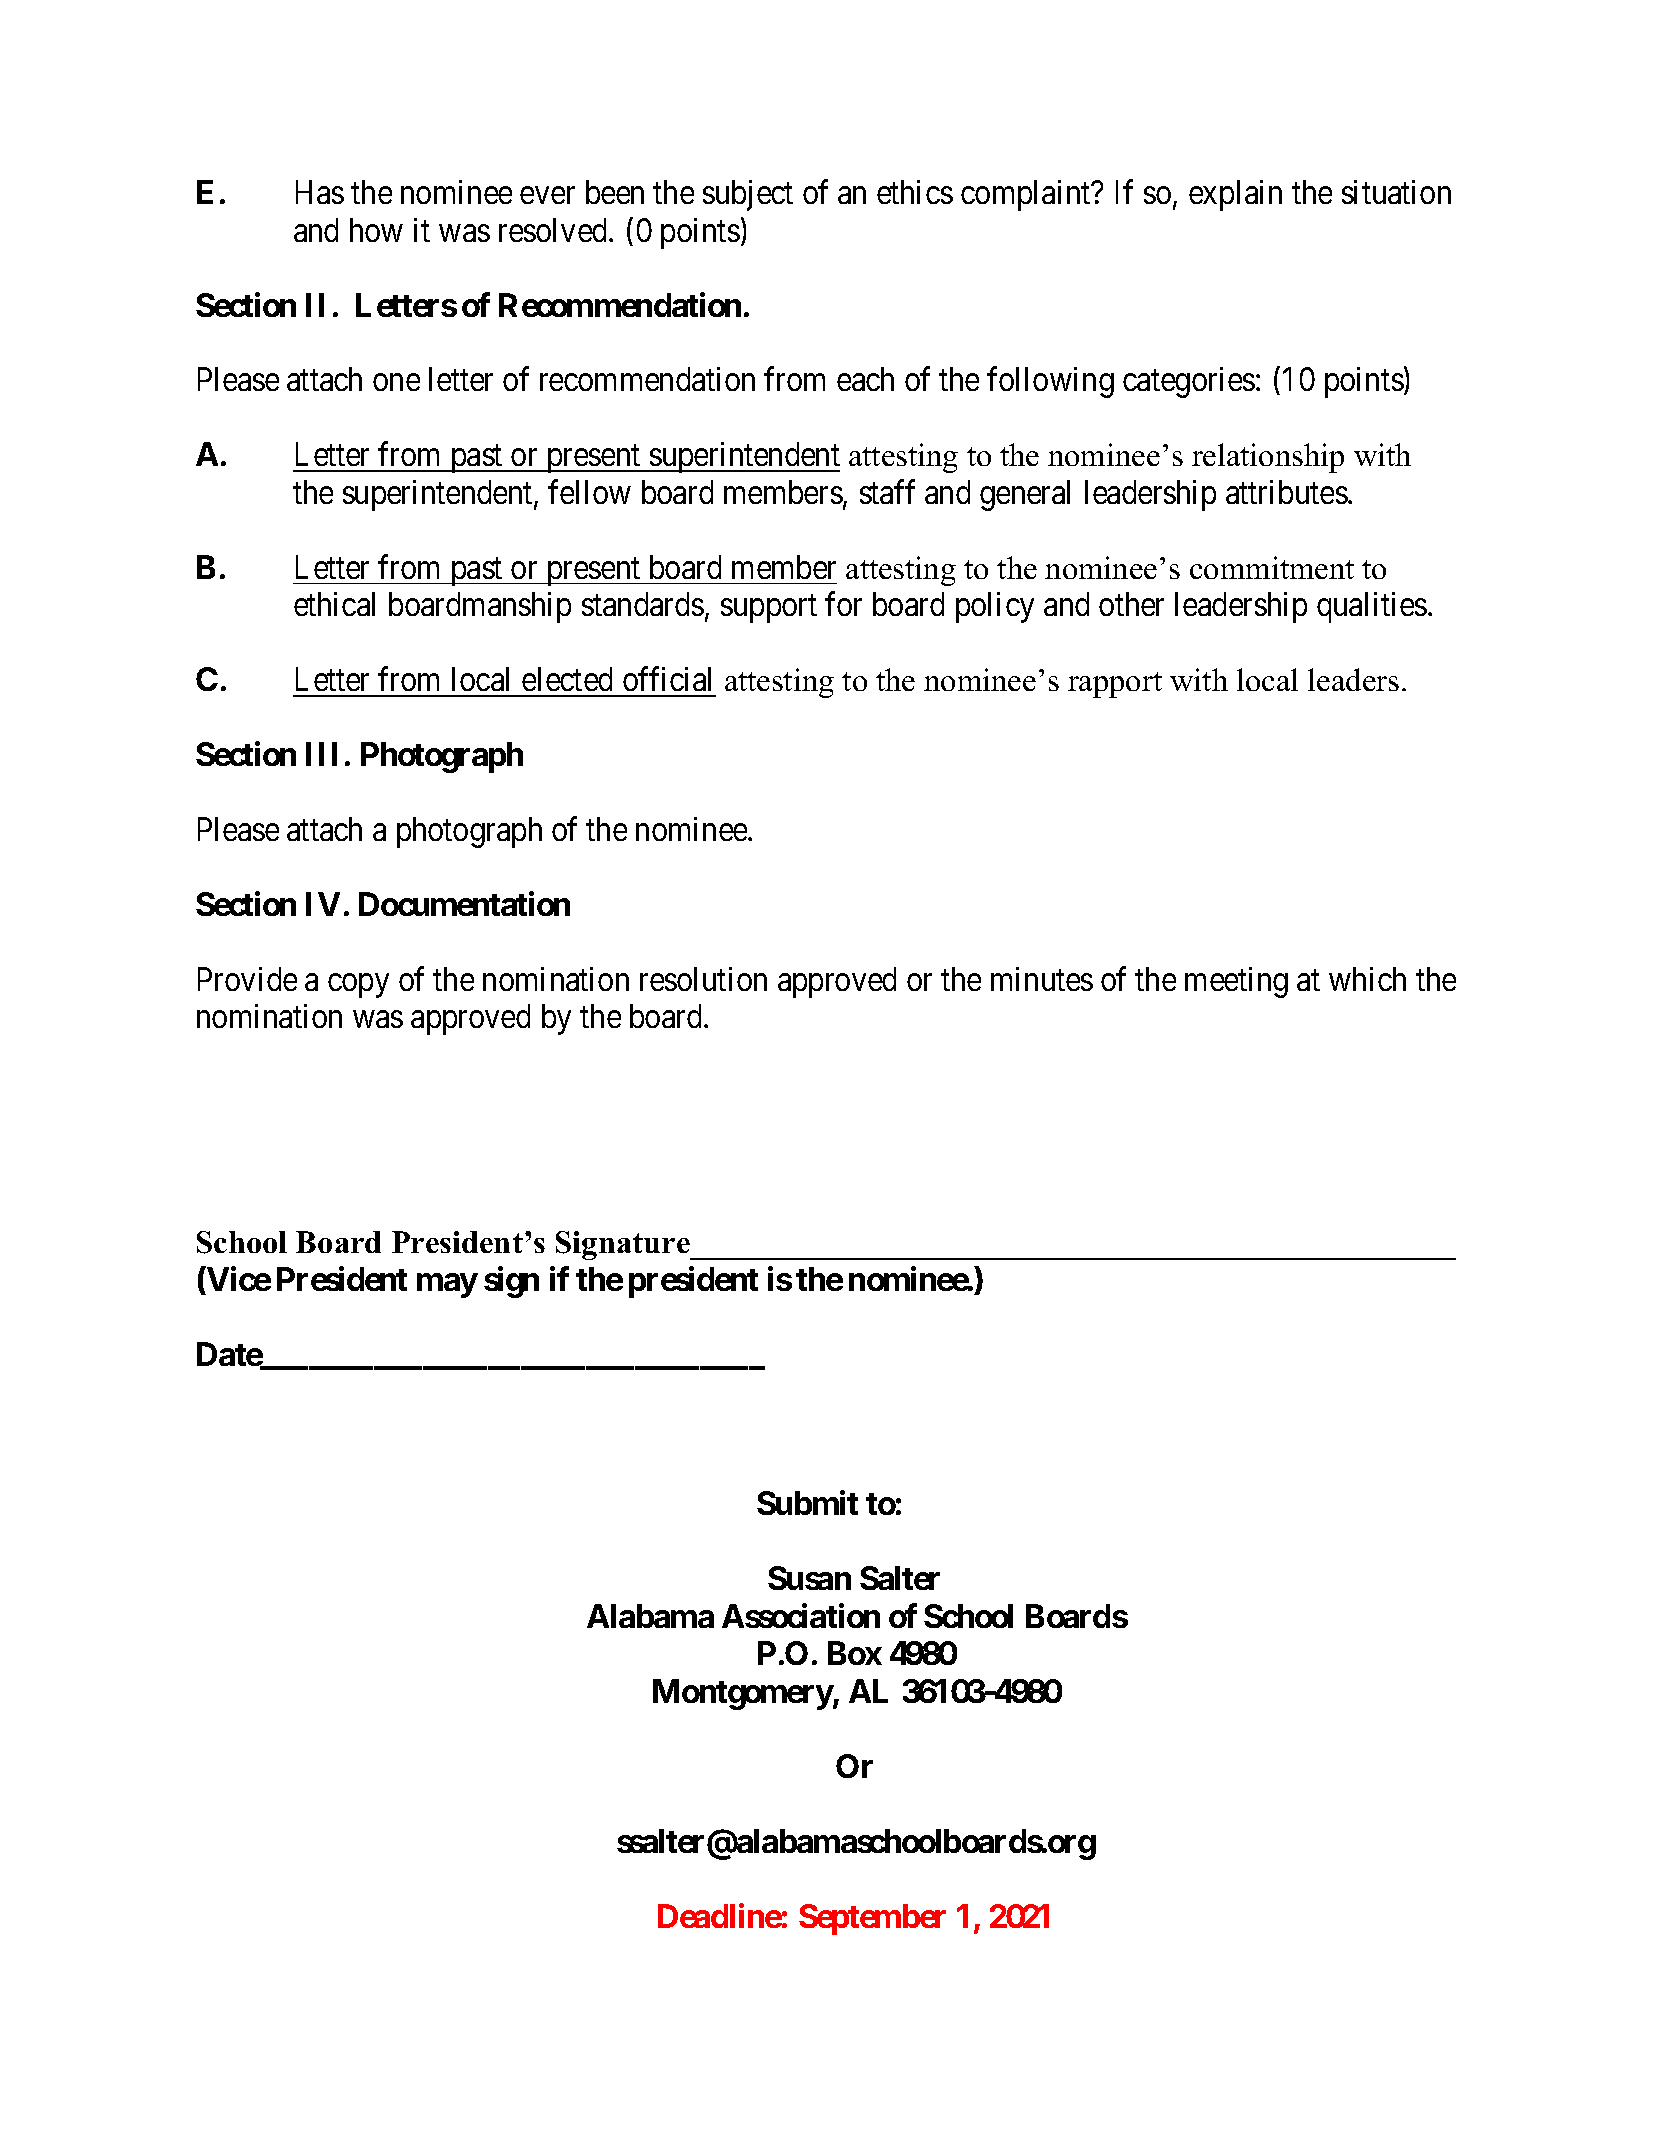  What do you see at coordinates (376, 230) in the screenshot?
I see `how` at bounding box center [376, 230].
